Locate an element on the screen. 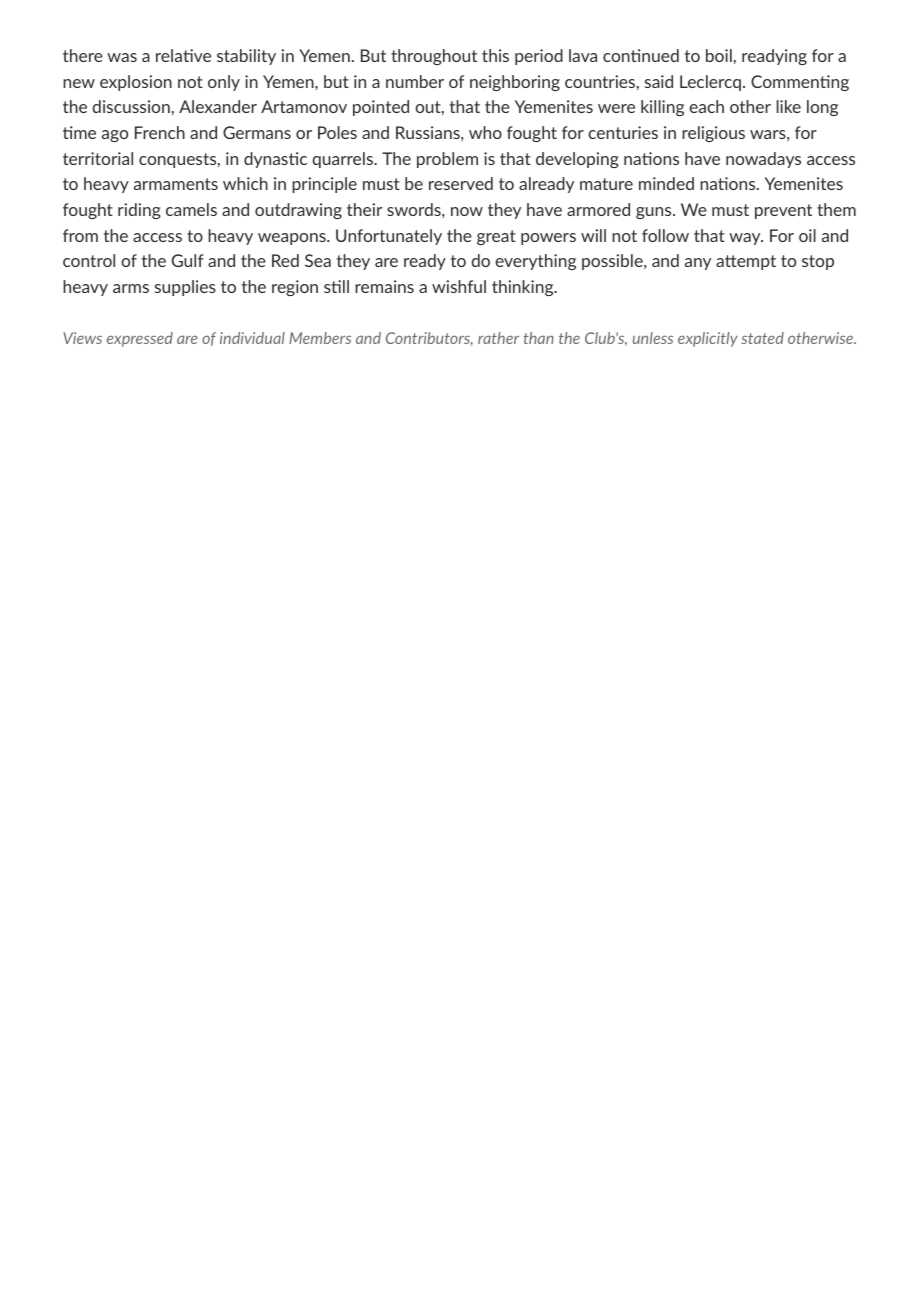 The width and height of the screenshot is (924, 1308). everything is located at coordinates (535, 262).
